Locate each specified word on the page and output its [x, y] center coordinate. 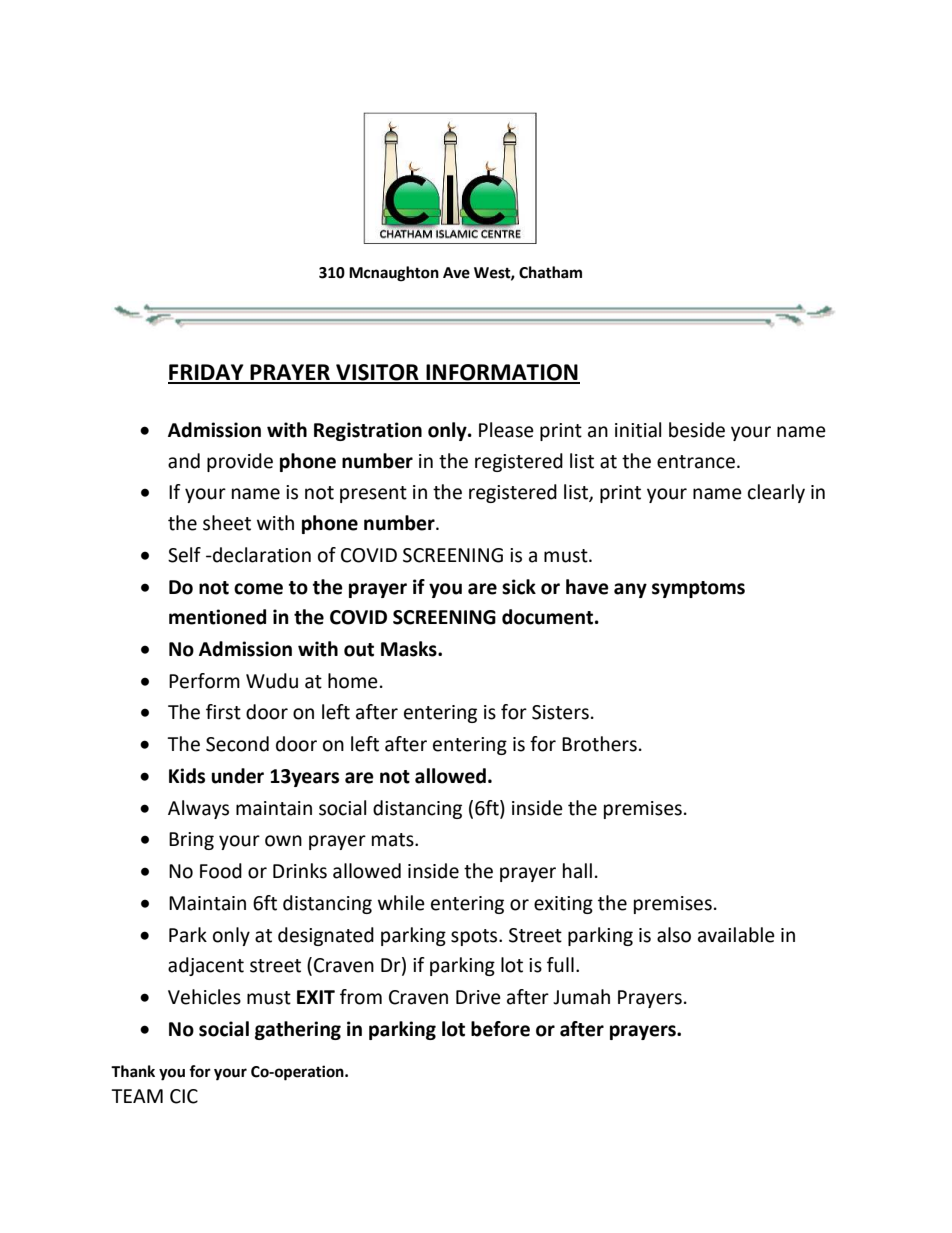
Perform [204, 681]
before [500, 1029]
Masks [410, 649]
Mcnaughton [394, 274]
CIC [184, 1096]
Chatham [550, 272]
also [674, 935]
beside [697, 430]
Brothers [599, 744]
